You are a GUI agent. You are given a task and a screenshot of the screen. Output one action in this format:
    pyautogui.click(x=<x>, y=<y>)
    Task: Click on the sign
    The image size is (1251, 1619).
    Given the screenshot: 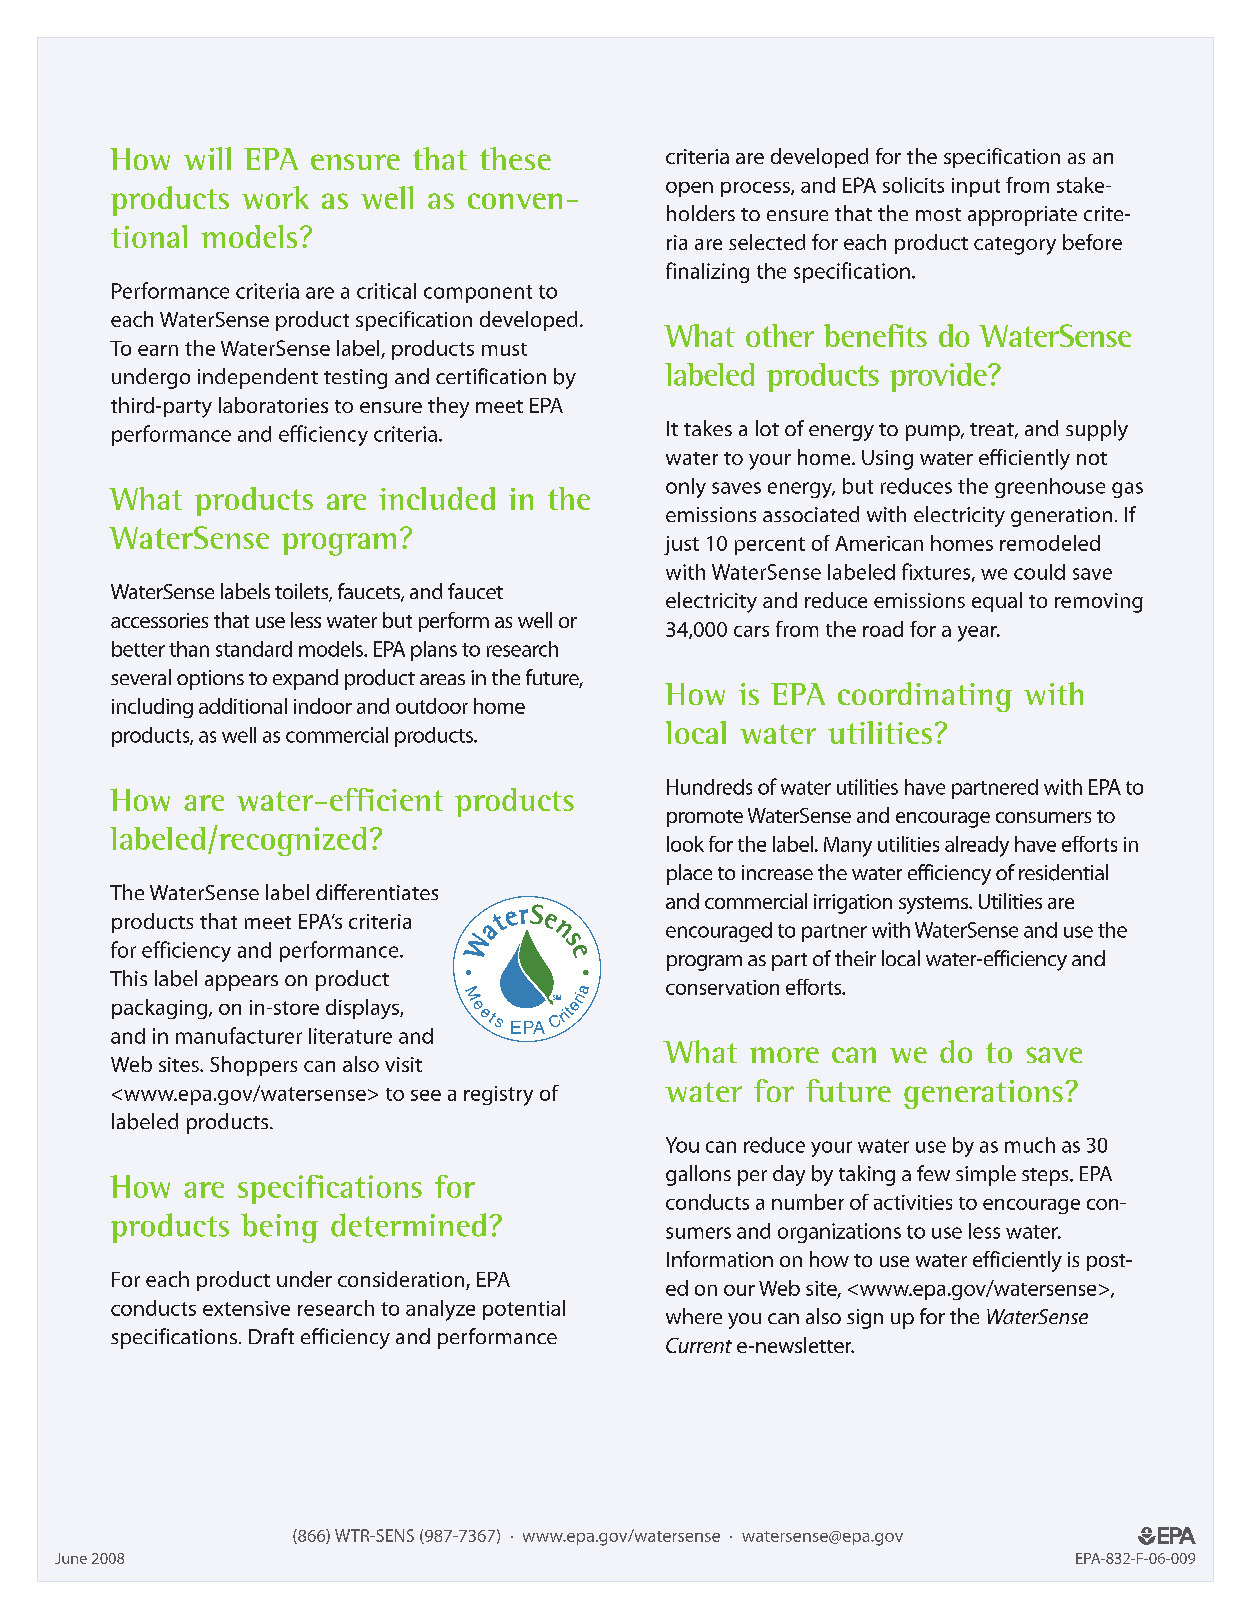 What is the action you would take?
    pyautogui.click(x=865, y=1319)
